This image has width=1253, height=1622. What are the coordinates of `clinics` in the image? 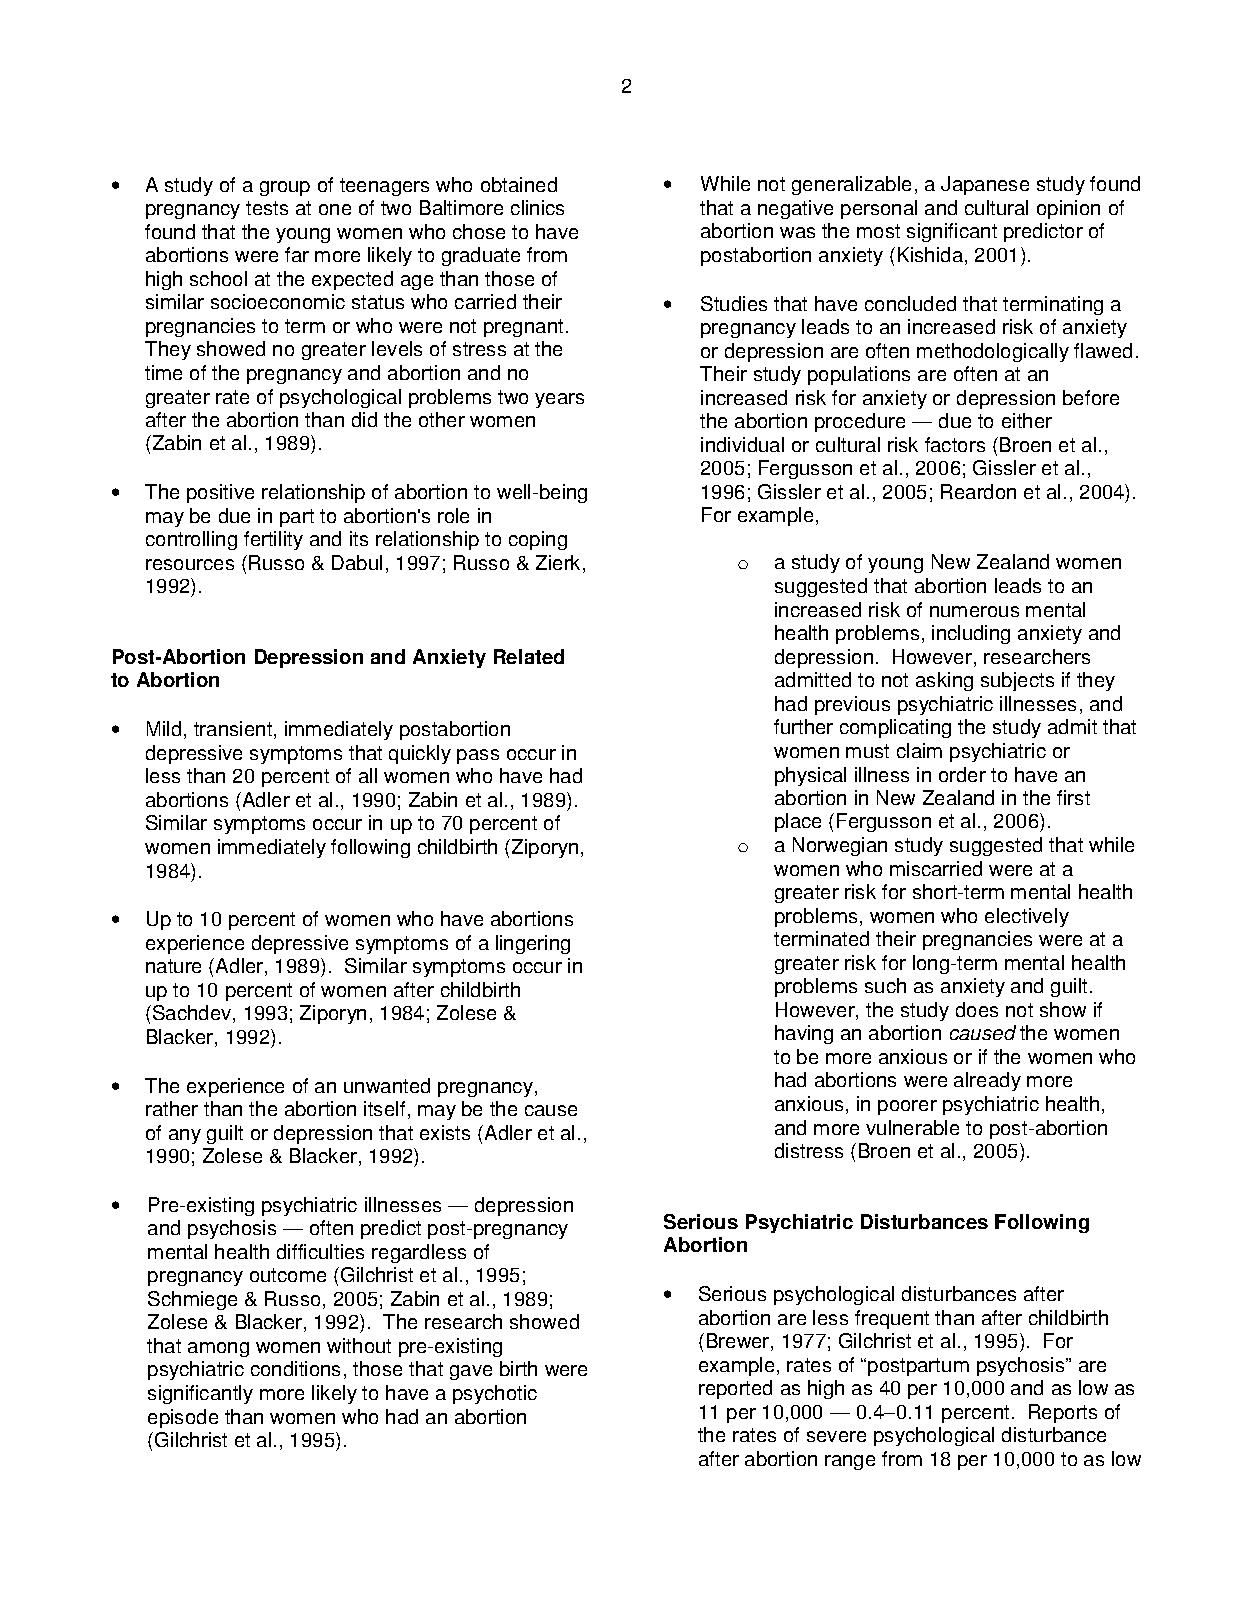 It's located at (537, 207).
